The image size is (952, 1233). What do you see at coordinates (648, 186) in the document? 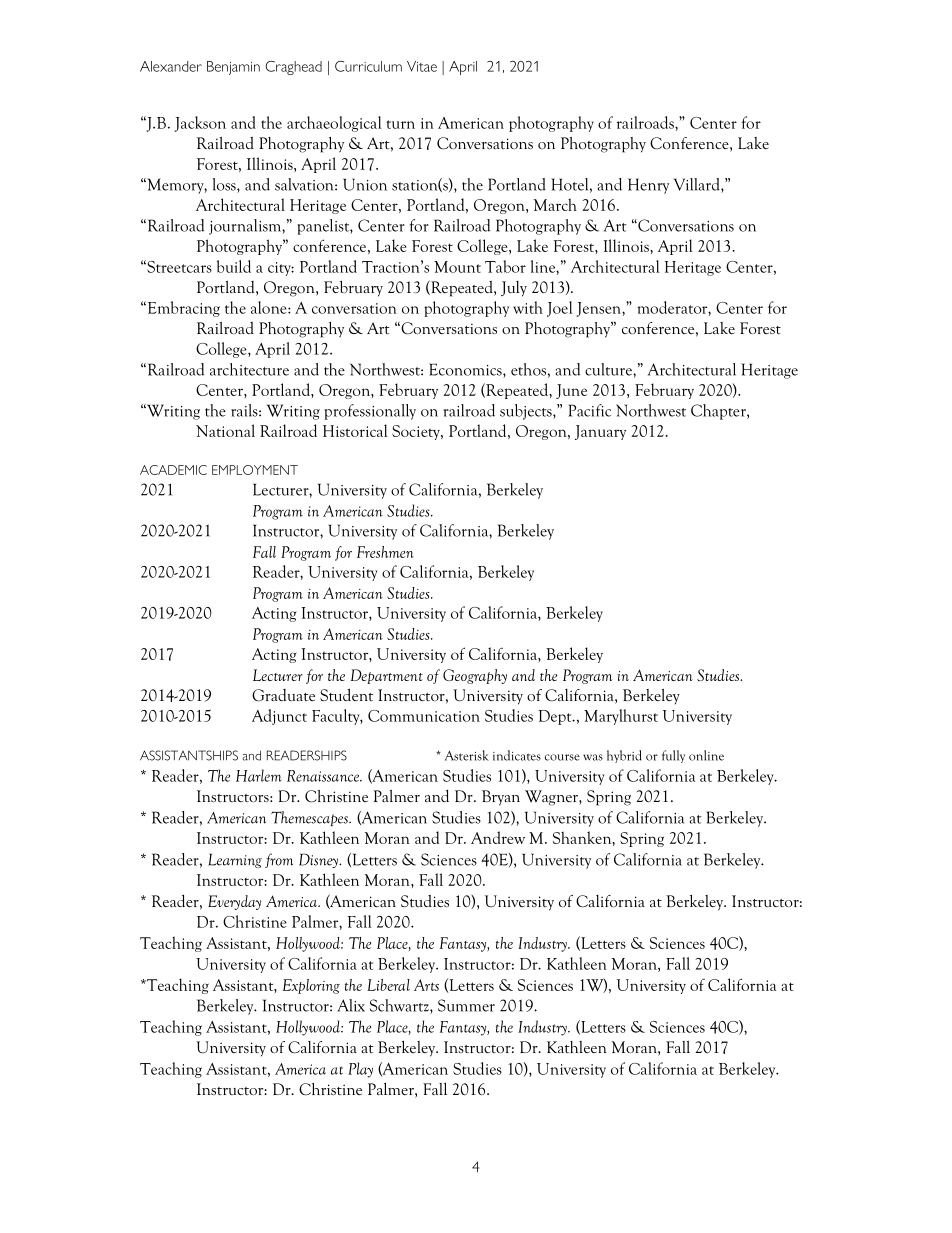
I see `Henry` at bounding box center [648, 186].
